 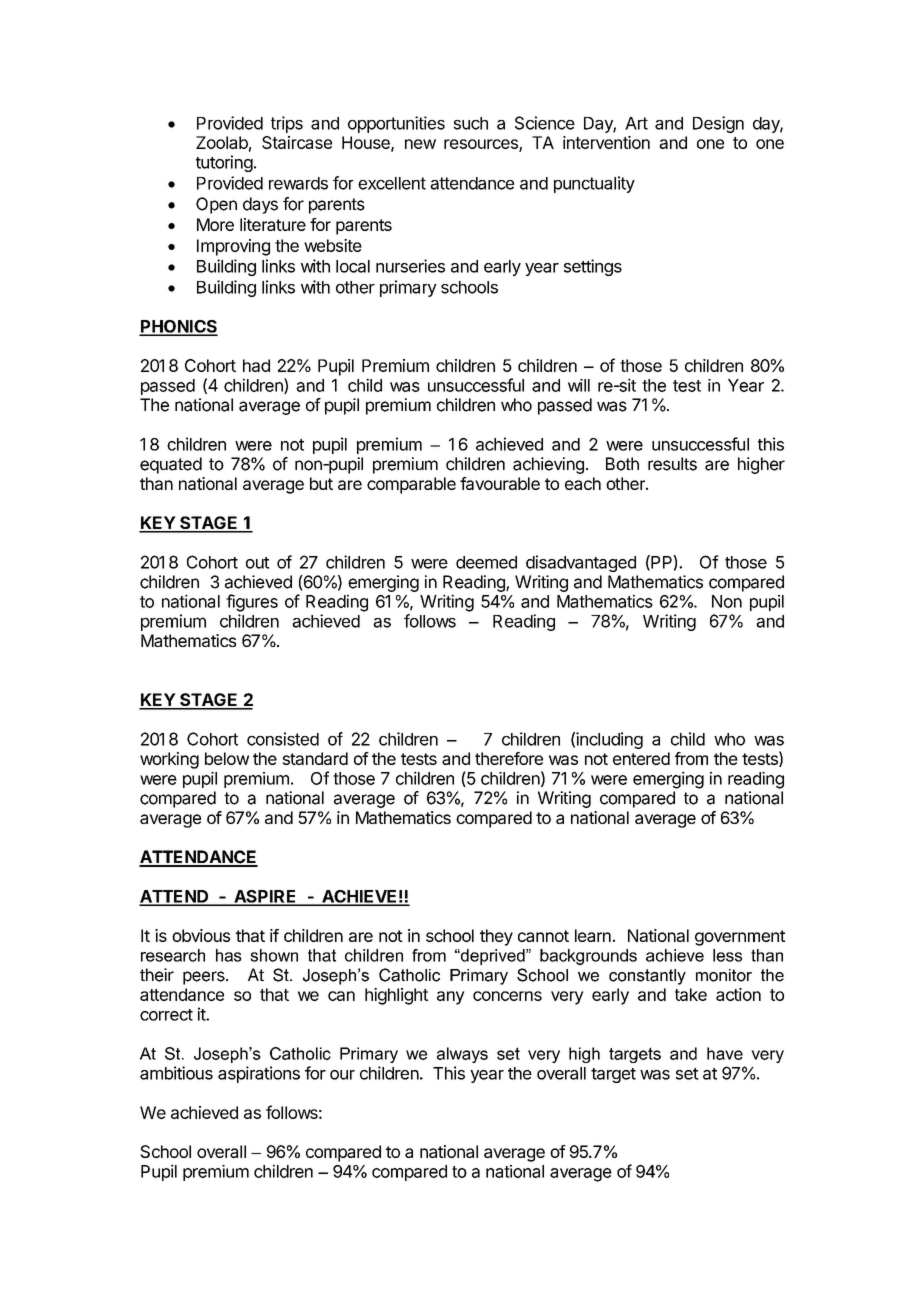 I want to click on below, so click(x=227, y=758).
